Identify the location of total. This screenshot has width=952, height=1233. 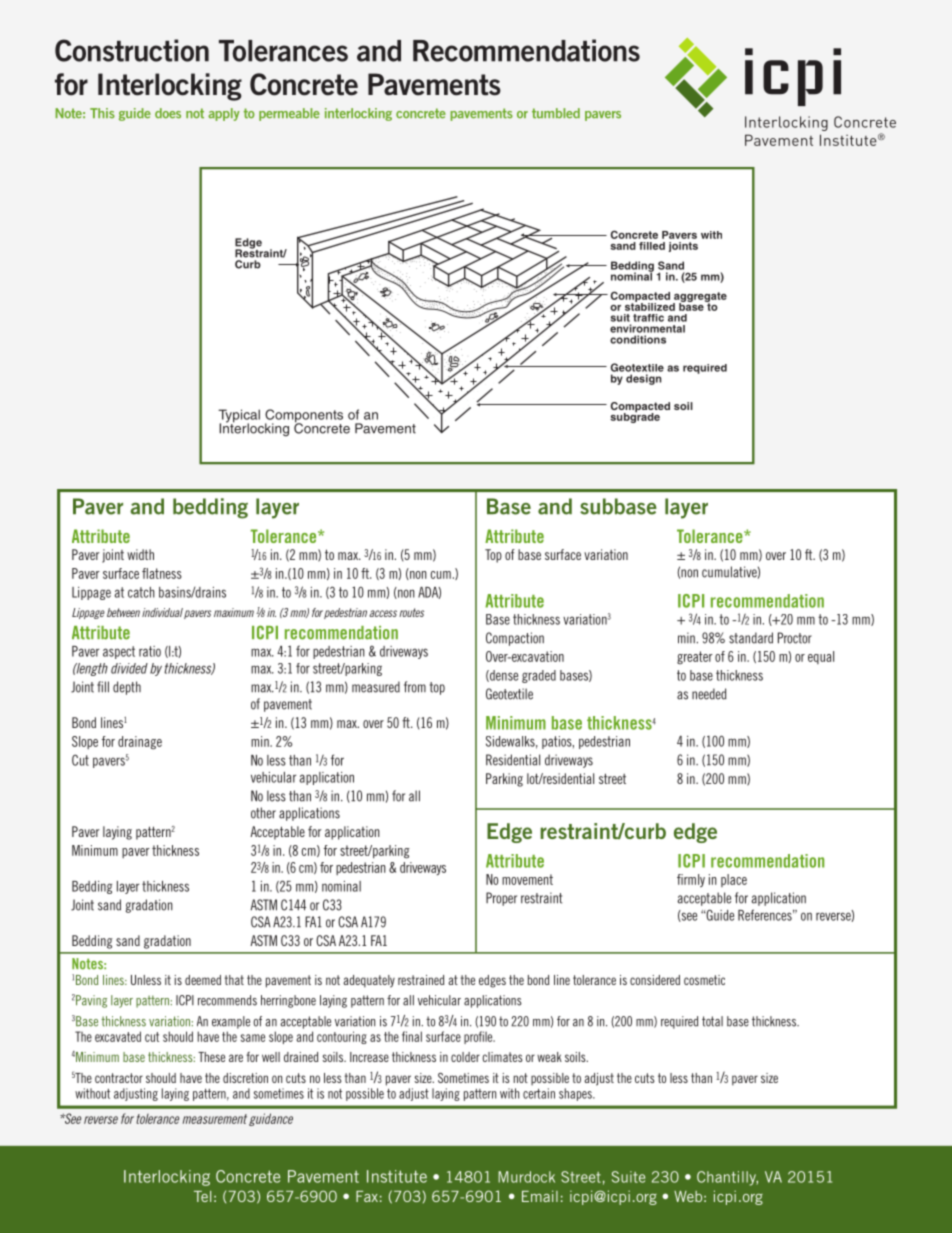
(712, 1021).
